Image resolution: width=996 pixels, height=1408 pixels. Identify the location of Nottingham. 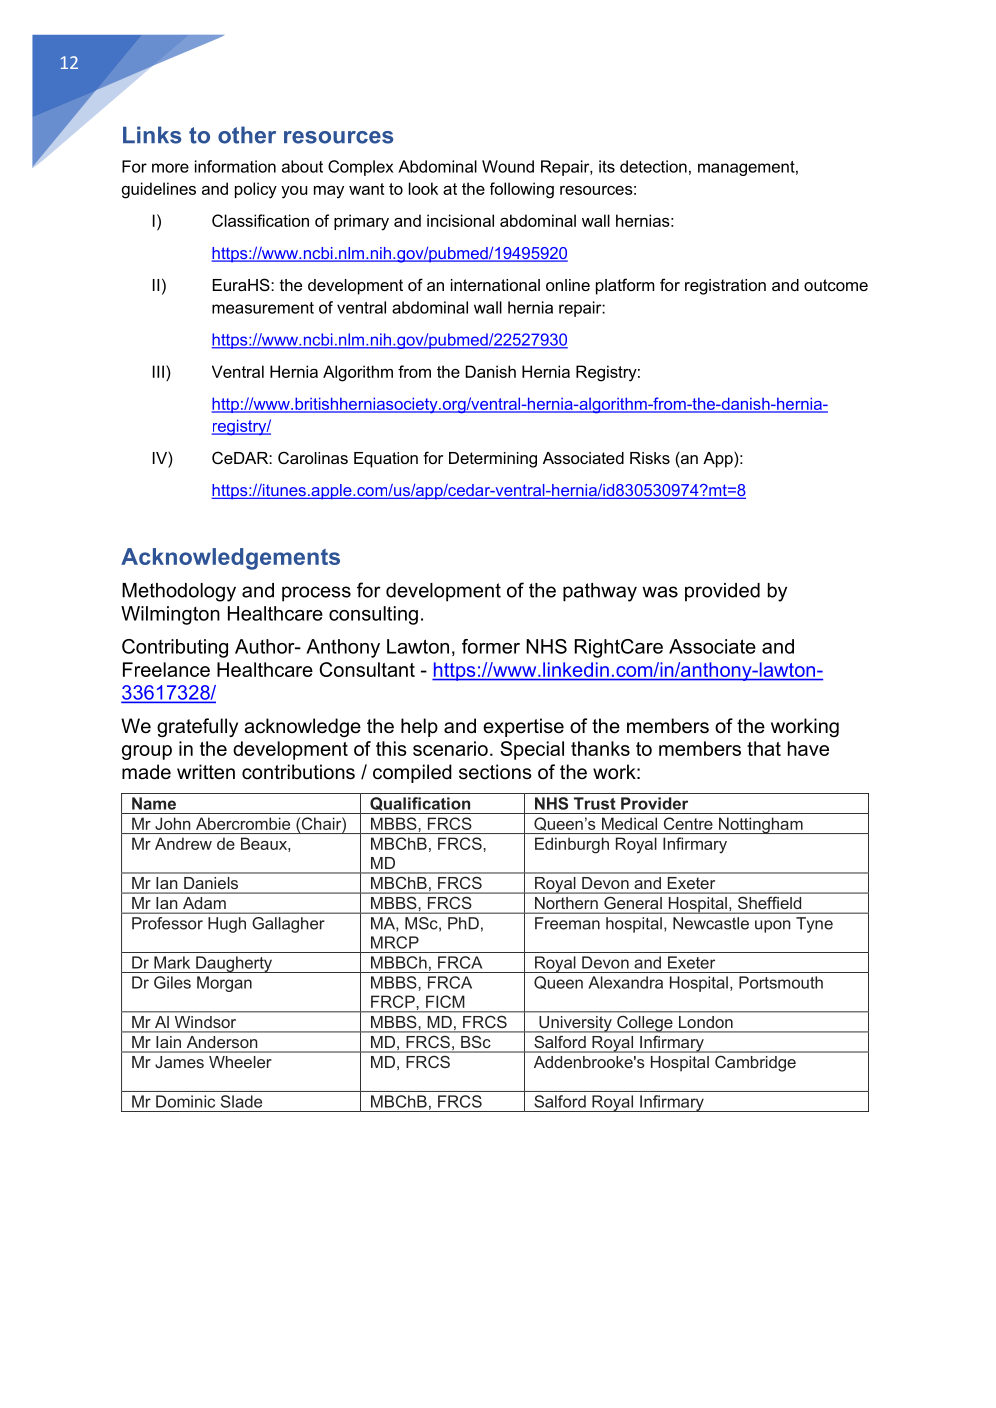
(761, 825).
